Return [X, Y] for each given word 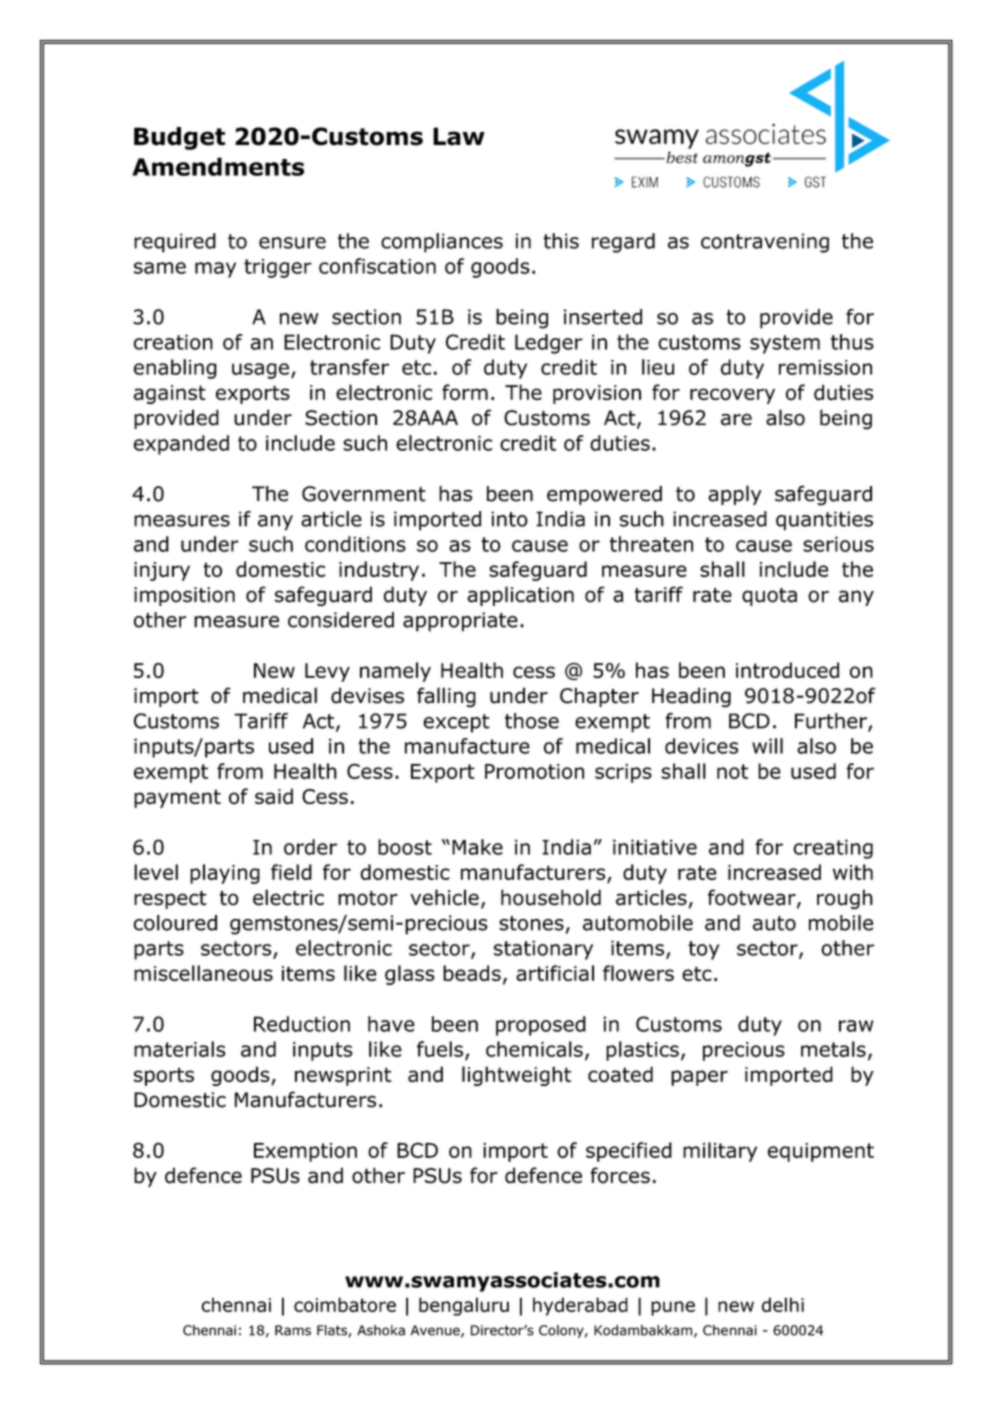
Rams [293, 1330]
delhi [783, 1304]
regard [623, 243]
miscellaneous [203, 973]
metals [833, 1049]
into [509, 519]
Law [459, 136]
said [274, 796]
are [736, 419]
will [767, 746]
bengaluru [464, 1306]
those [532, 721]
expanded [181, 445]
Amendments [218, 166]
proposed [541, 1026]
